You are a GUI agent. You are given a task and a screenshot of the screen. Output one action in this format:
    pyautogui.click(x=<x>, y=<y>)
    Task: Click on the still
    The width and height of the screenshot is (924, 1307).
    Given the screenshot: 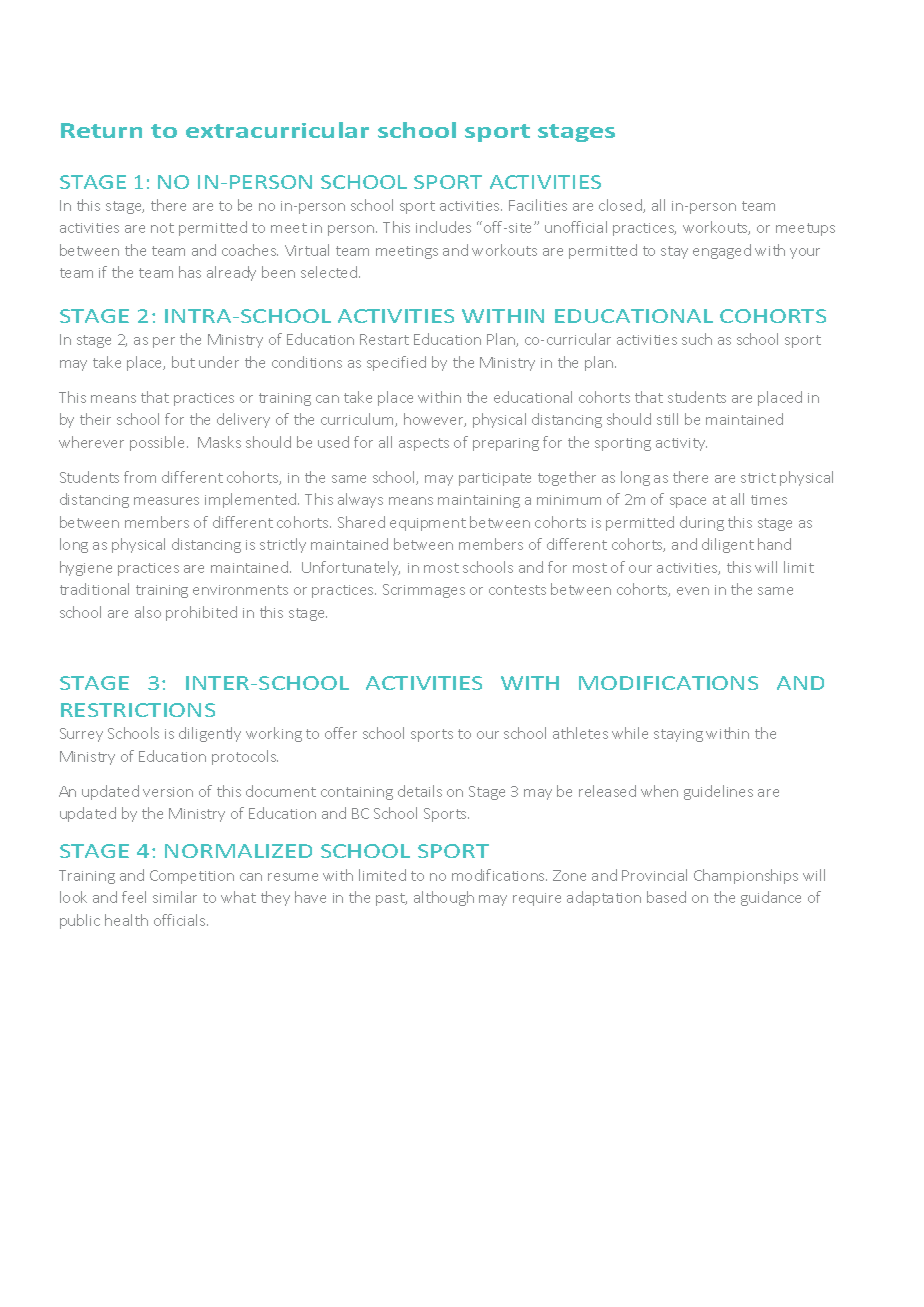 What is the action you would take?
    pyautogui.click(x=667, y=419)
